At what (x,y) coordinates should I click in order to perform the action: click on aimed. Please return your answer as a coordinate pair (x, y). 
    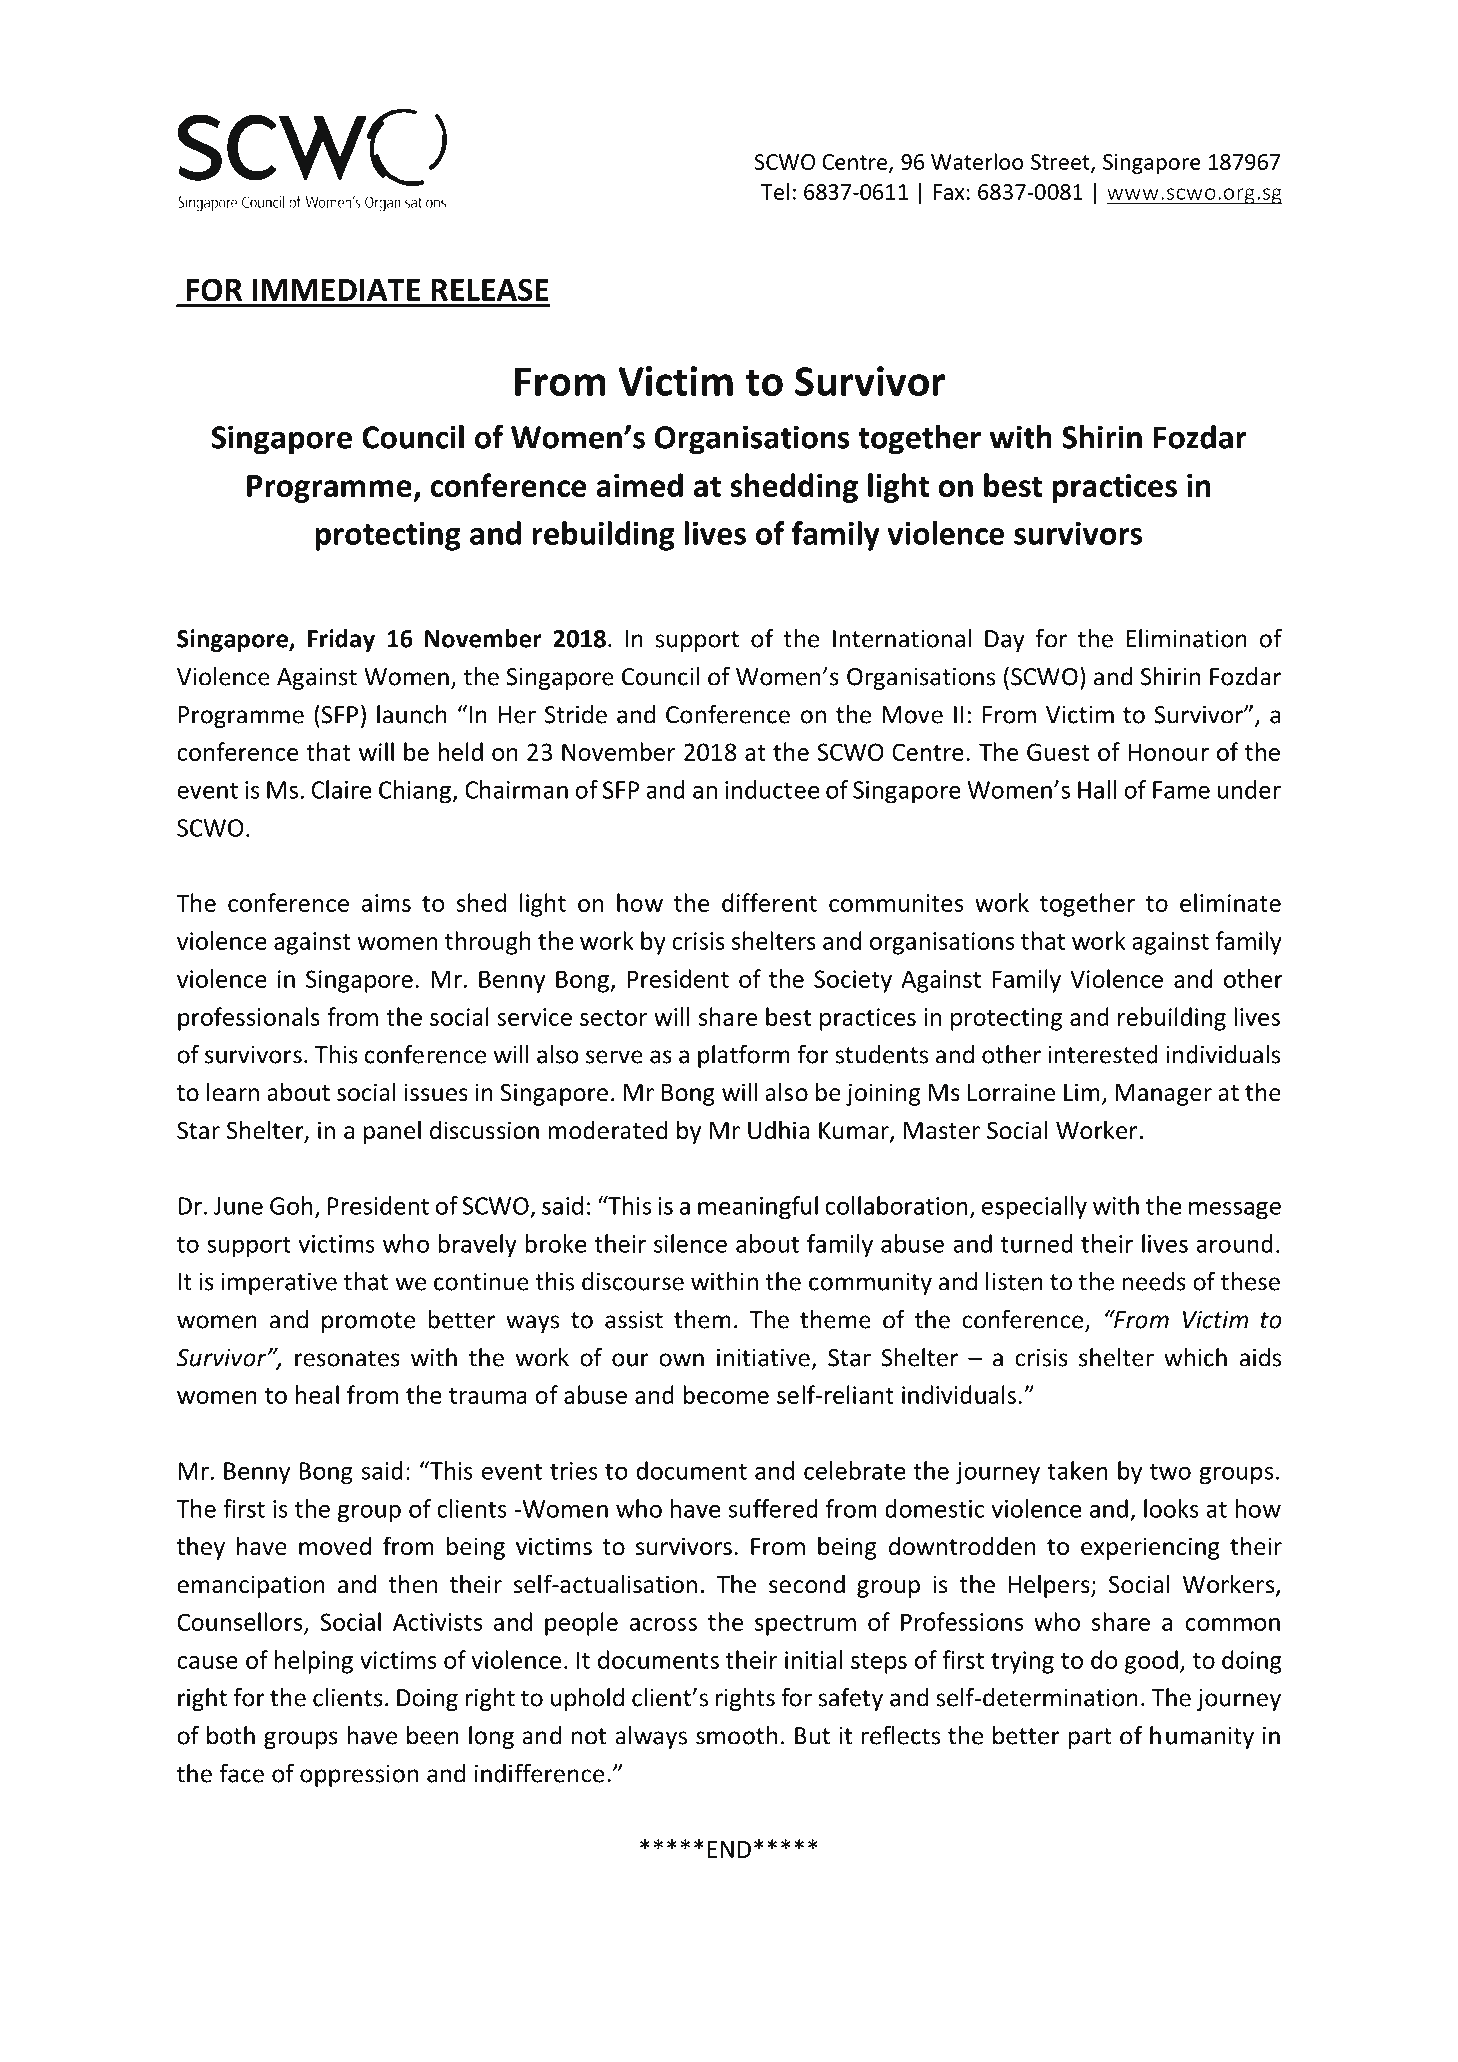
    Looking at the image, I should click on (639, 485).
